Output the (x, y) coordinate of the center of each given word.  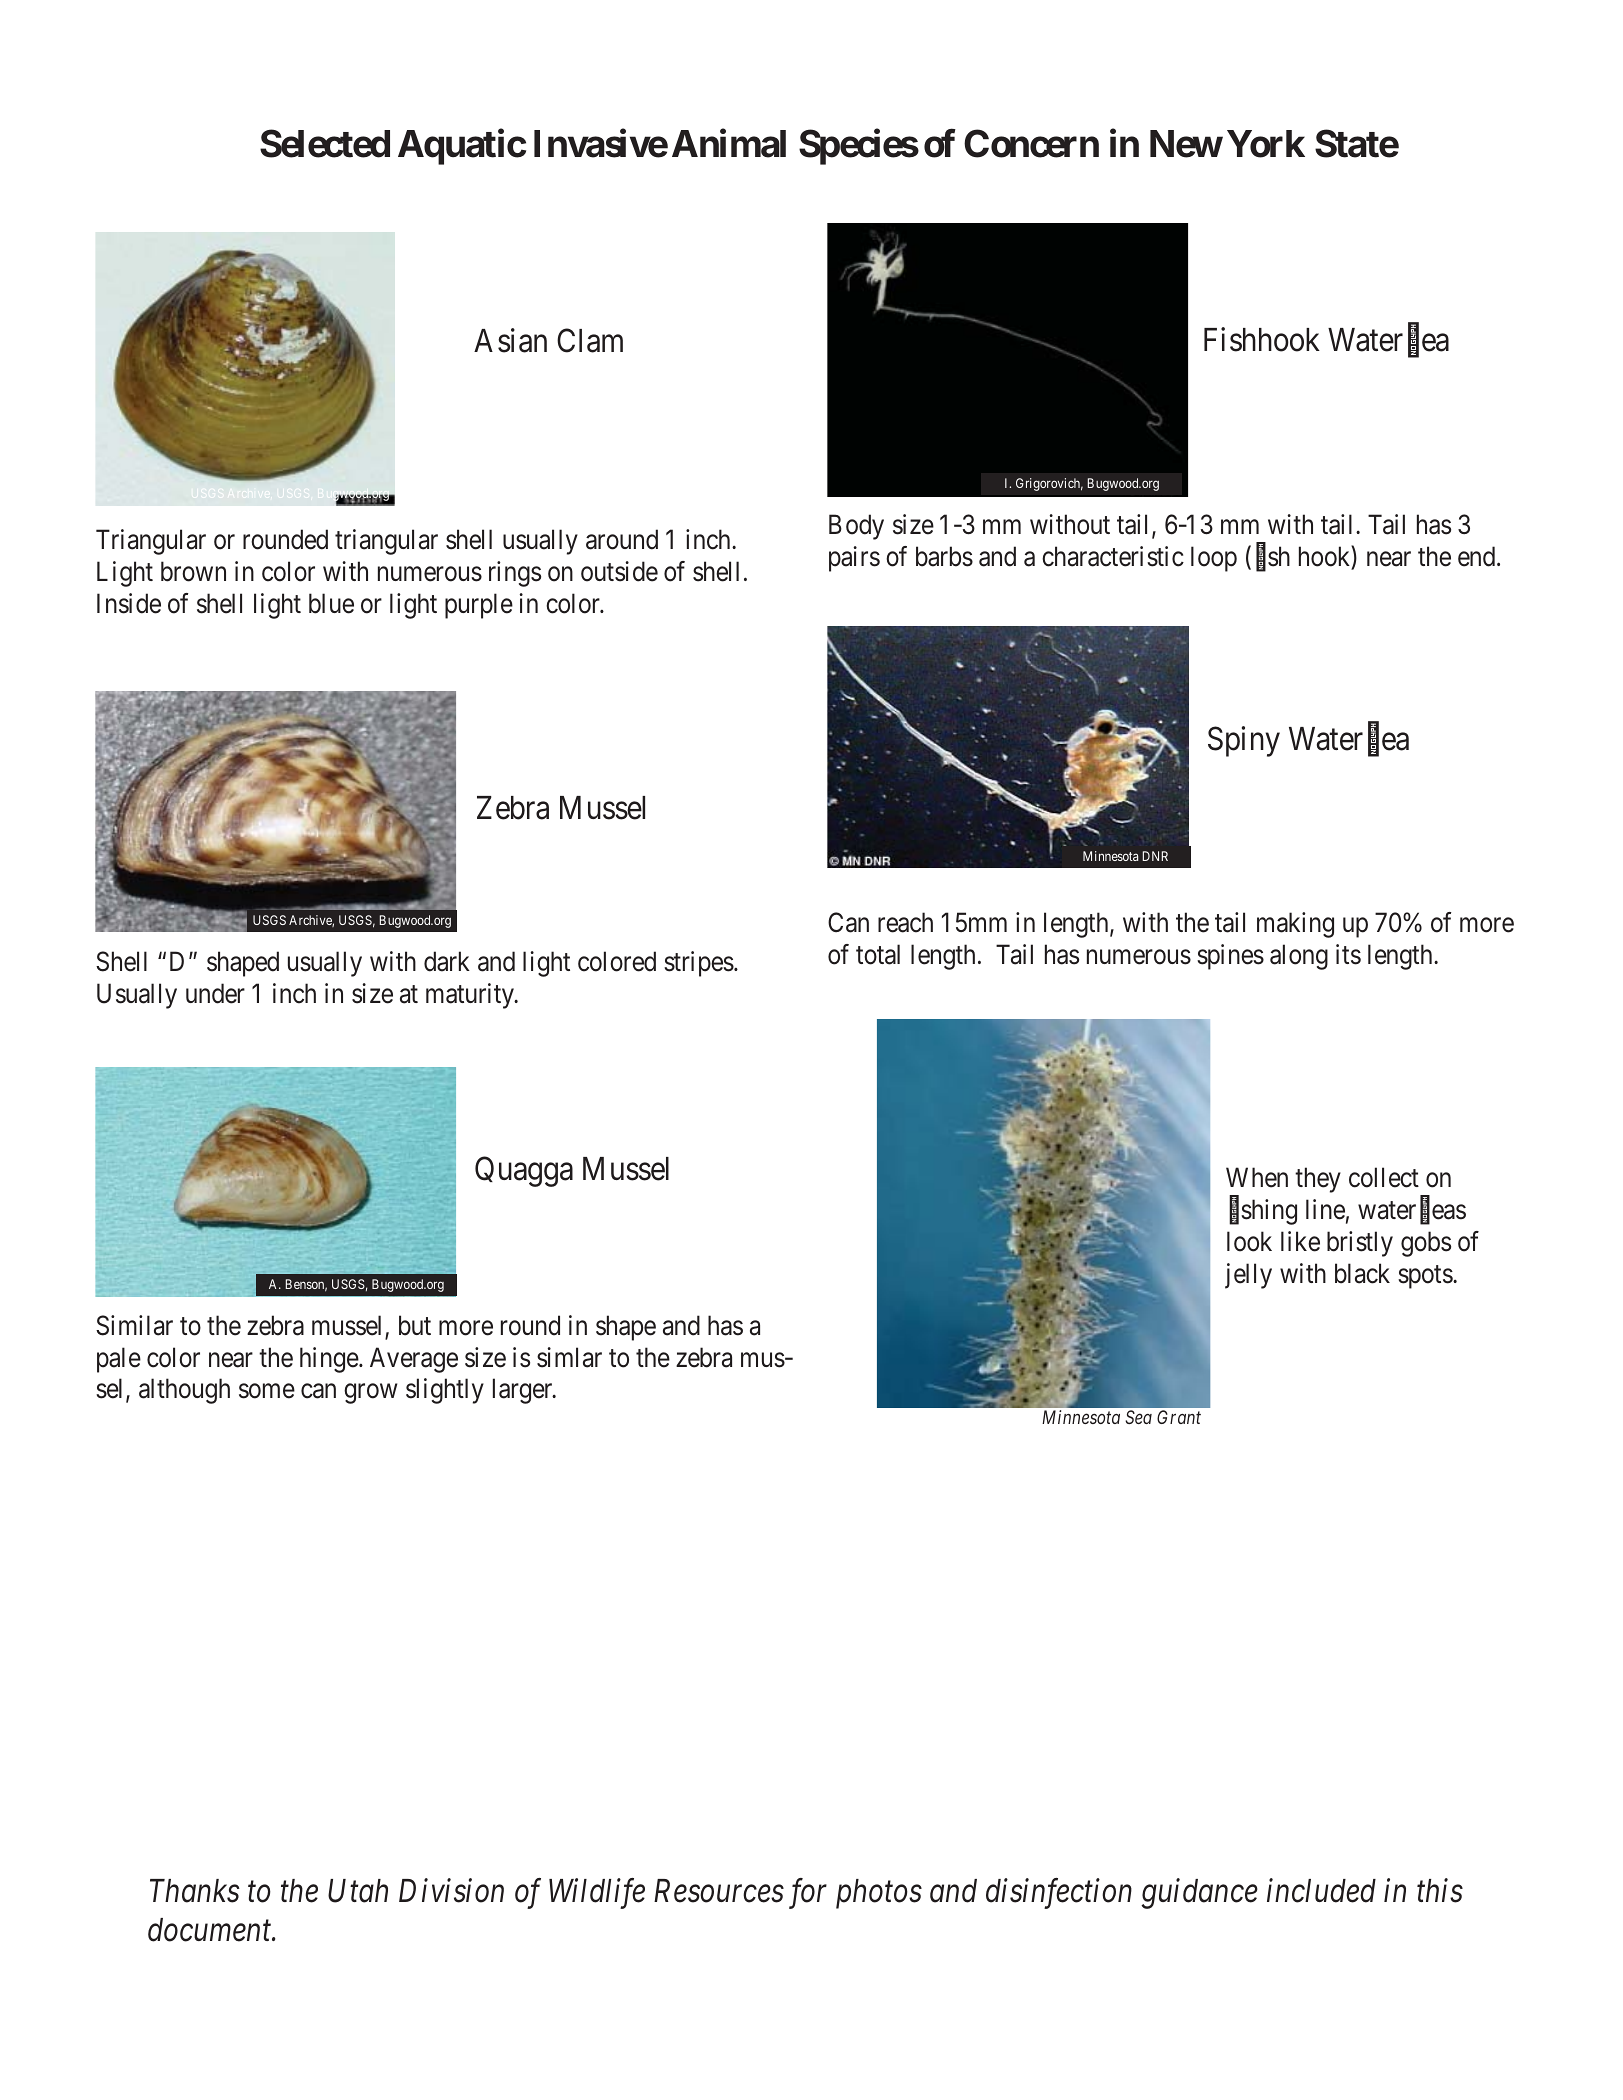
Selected (325, 143)
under (215, 993)
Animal (729, 143)
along (1299, 957)
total (878, 954)
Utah (358, 1891)
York (1266, 144)
